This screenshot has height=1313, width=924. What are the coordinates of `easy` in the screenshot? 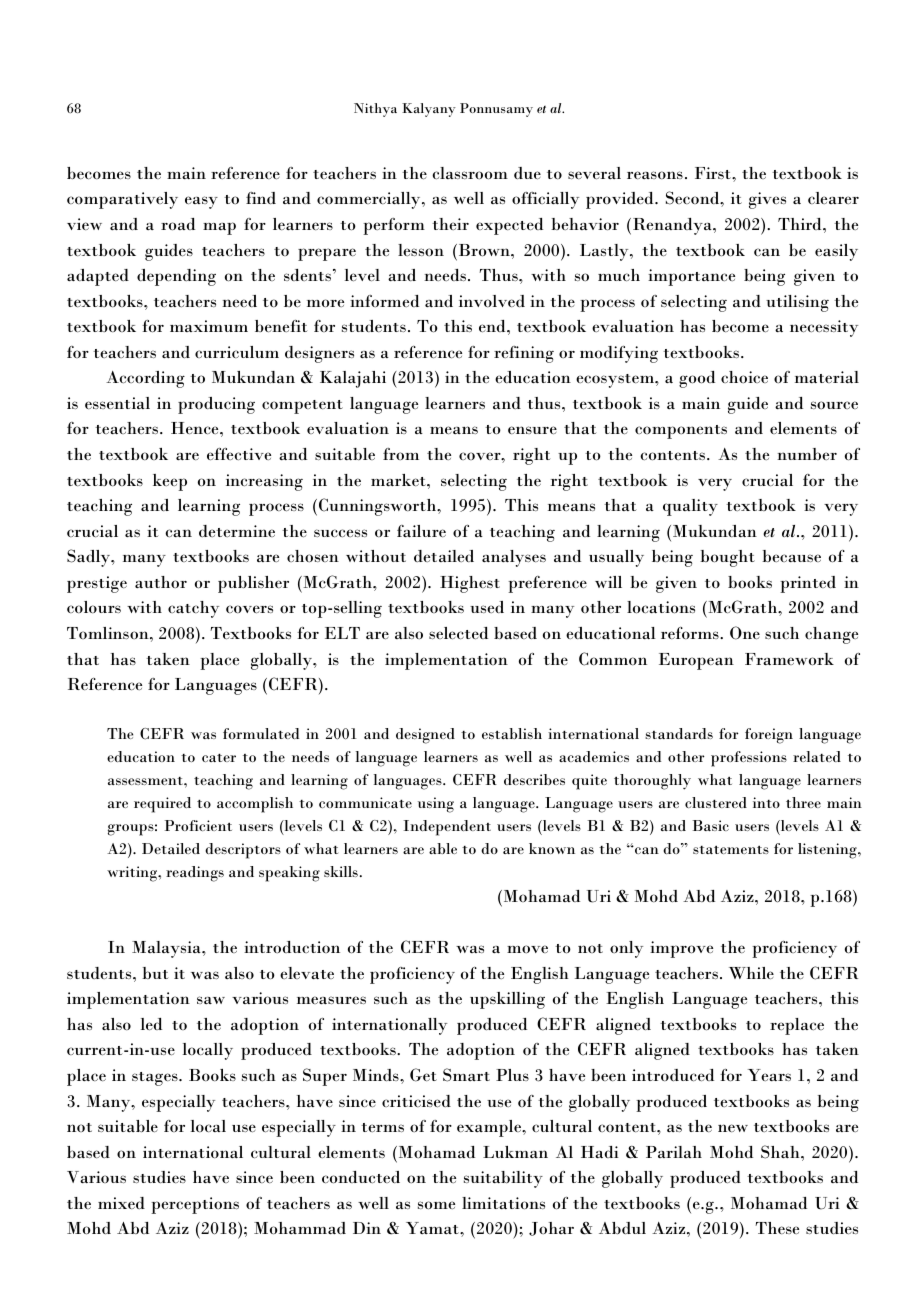 It's located at (201, 202).
